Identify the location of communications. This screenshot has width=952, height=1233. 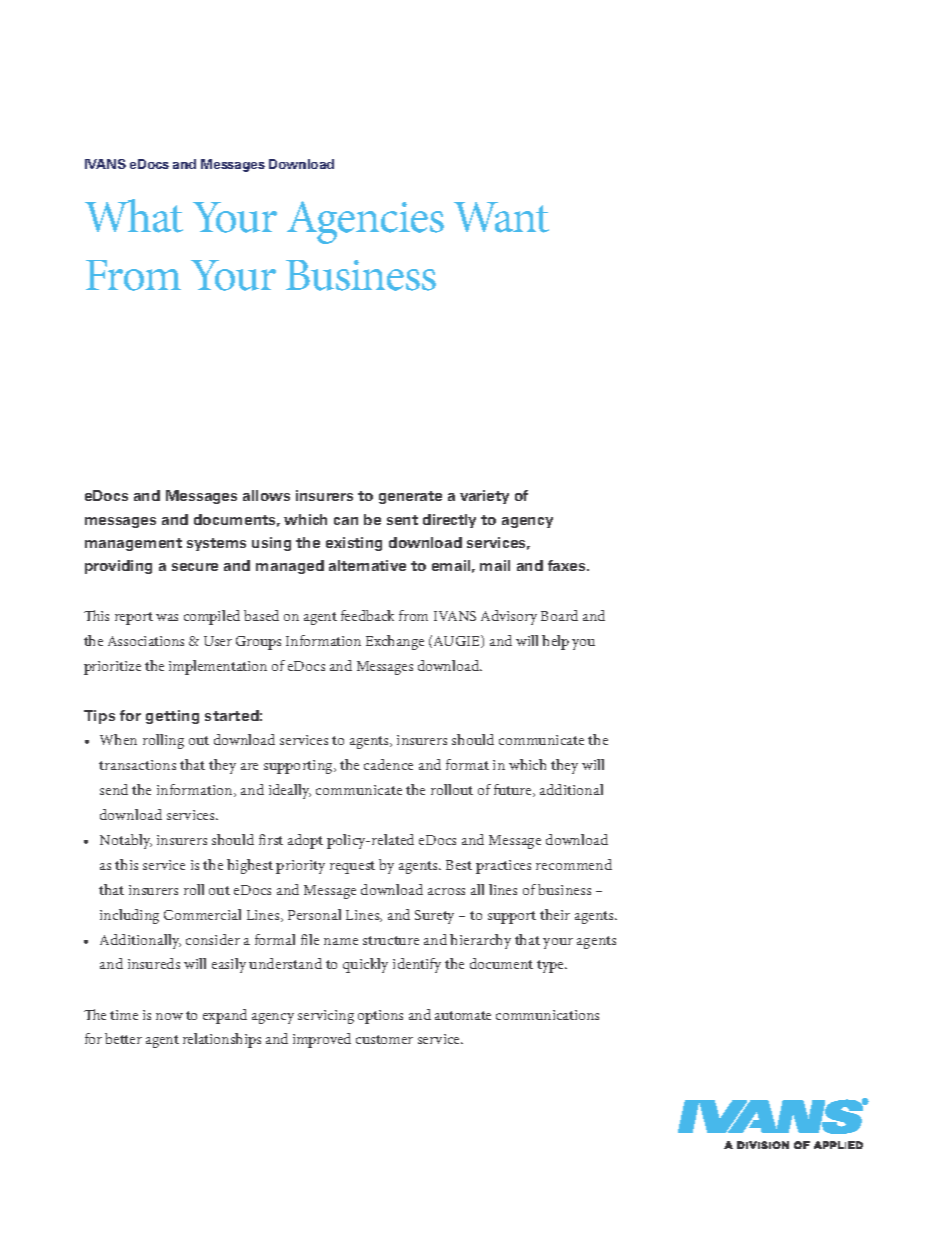
(547, 1015).
